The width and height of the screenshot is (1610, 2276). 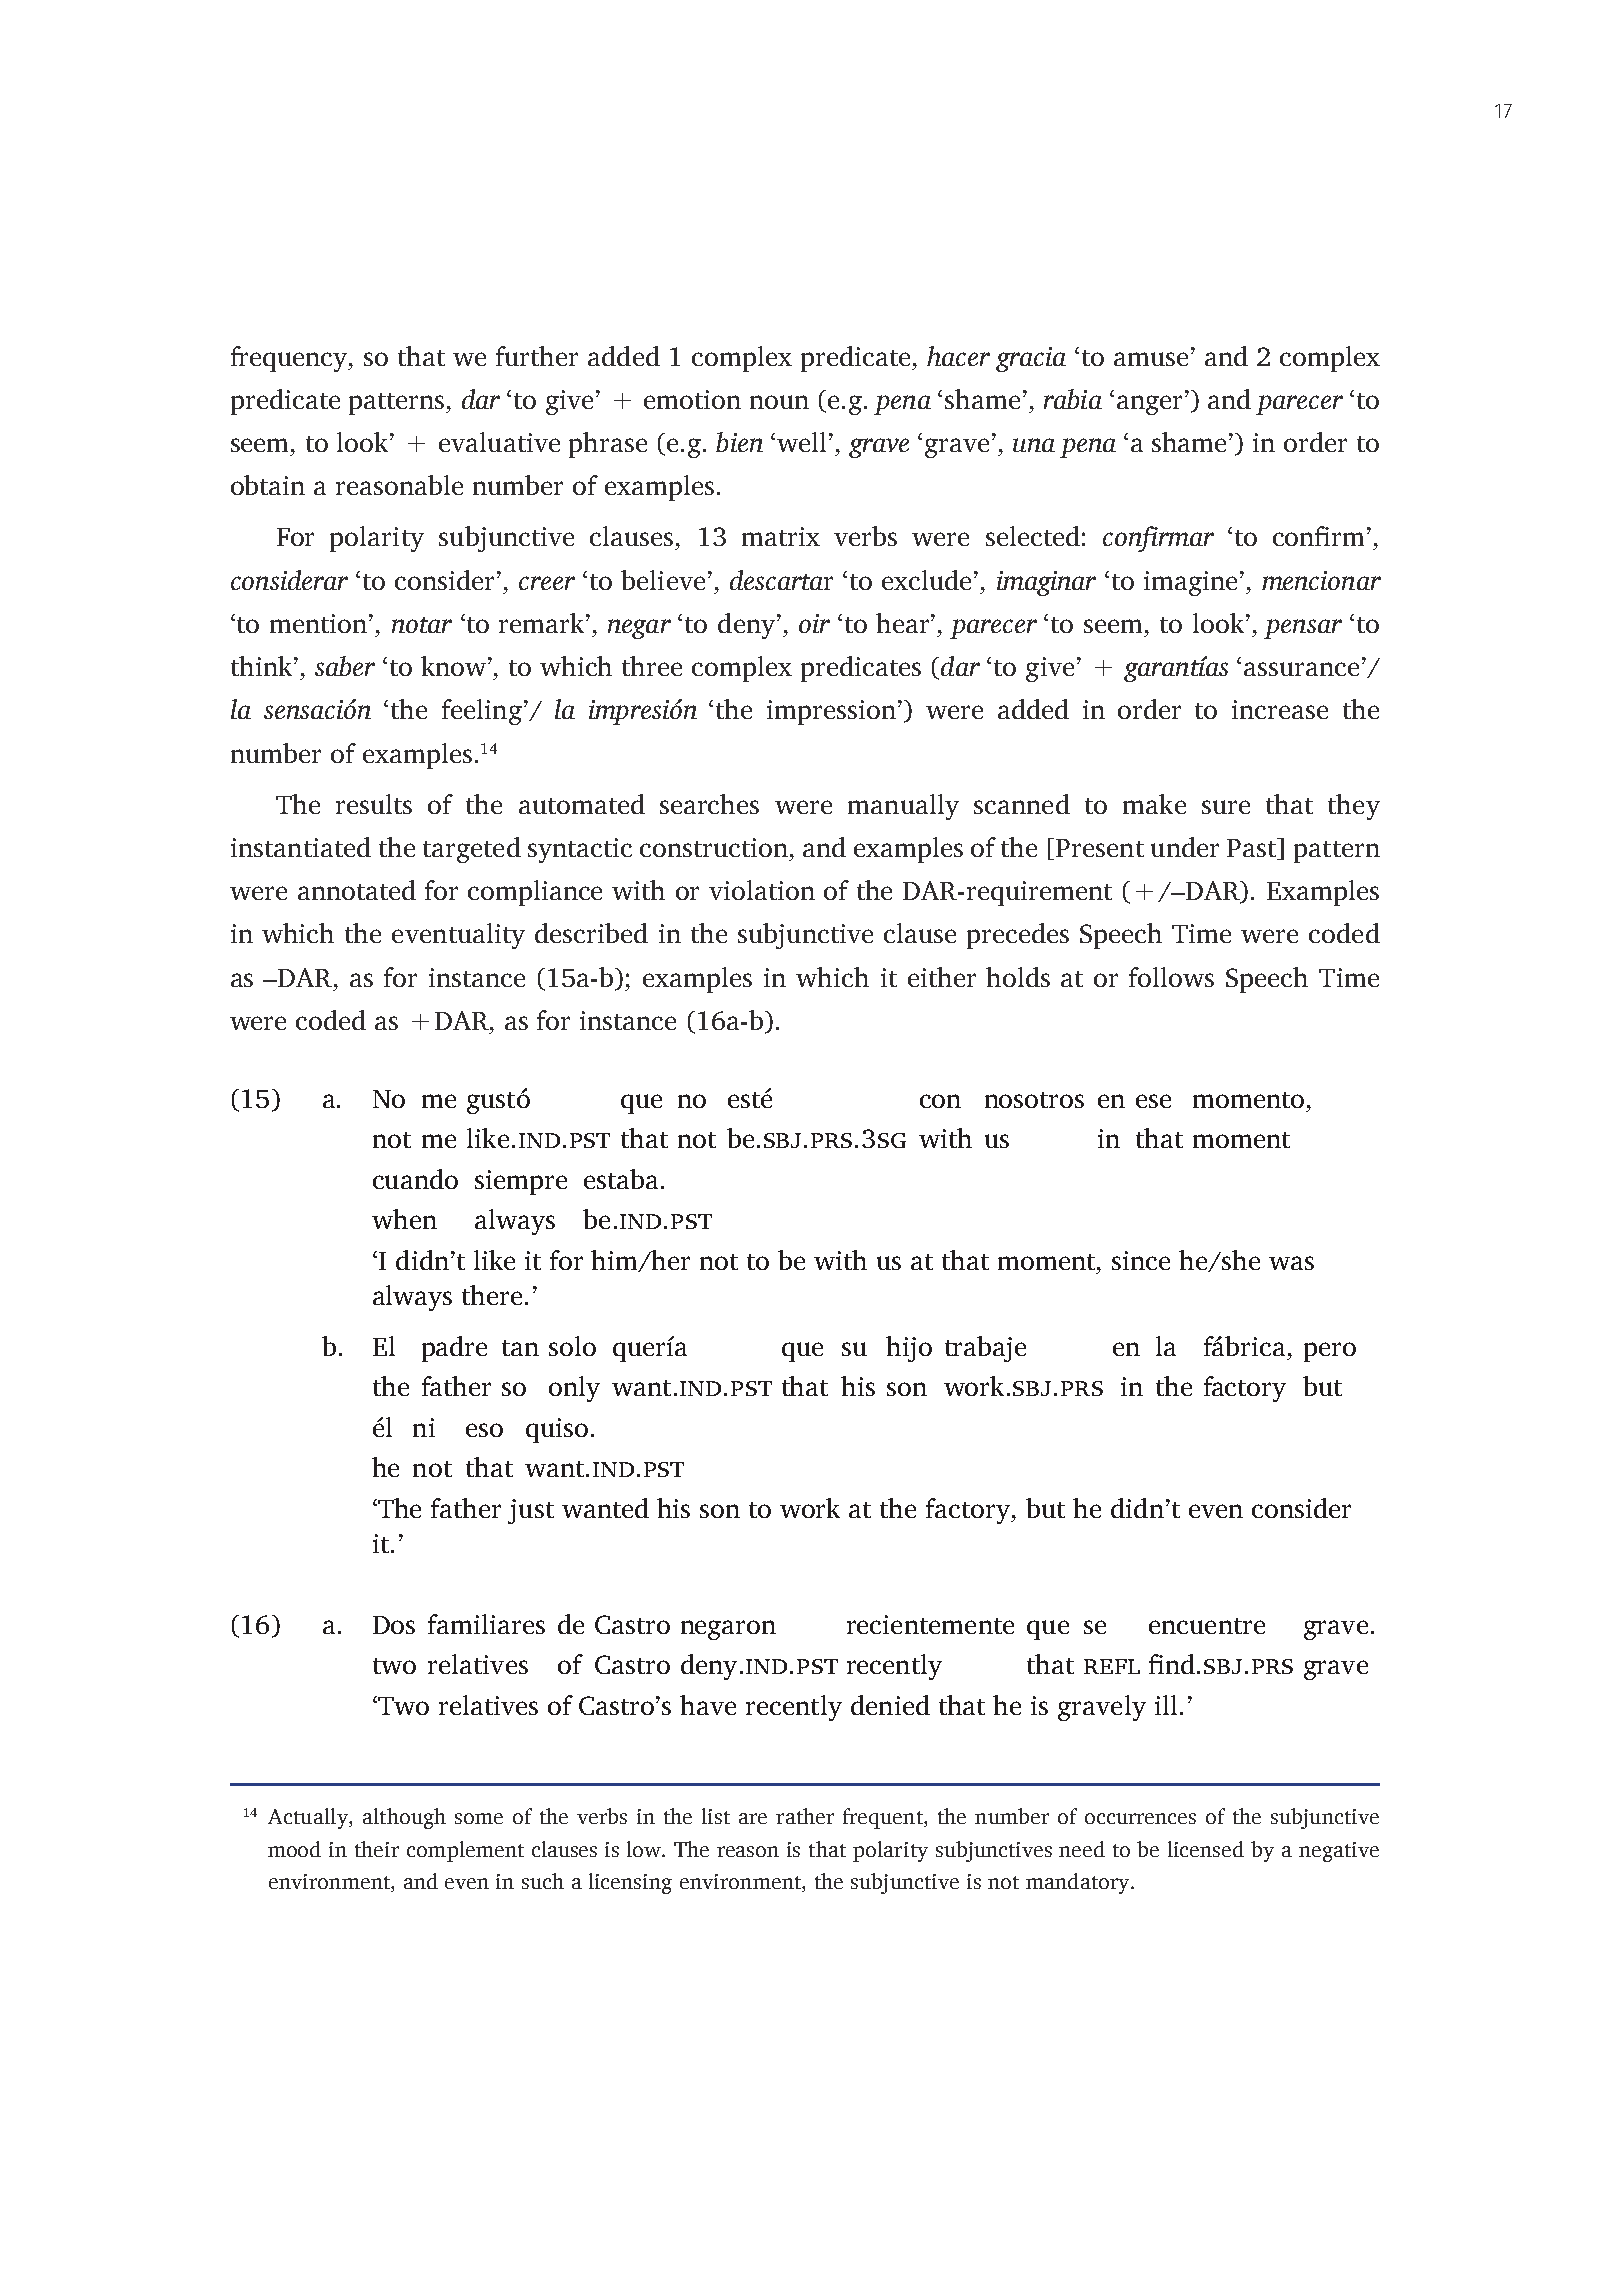 I want to click on evaluative, so click(x=499, y=442).
